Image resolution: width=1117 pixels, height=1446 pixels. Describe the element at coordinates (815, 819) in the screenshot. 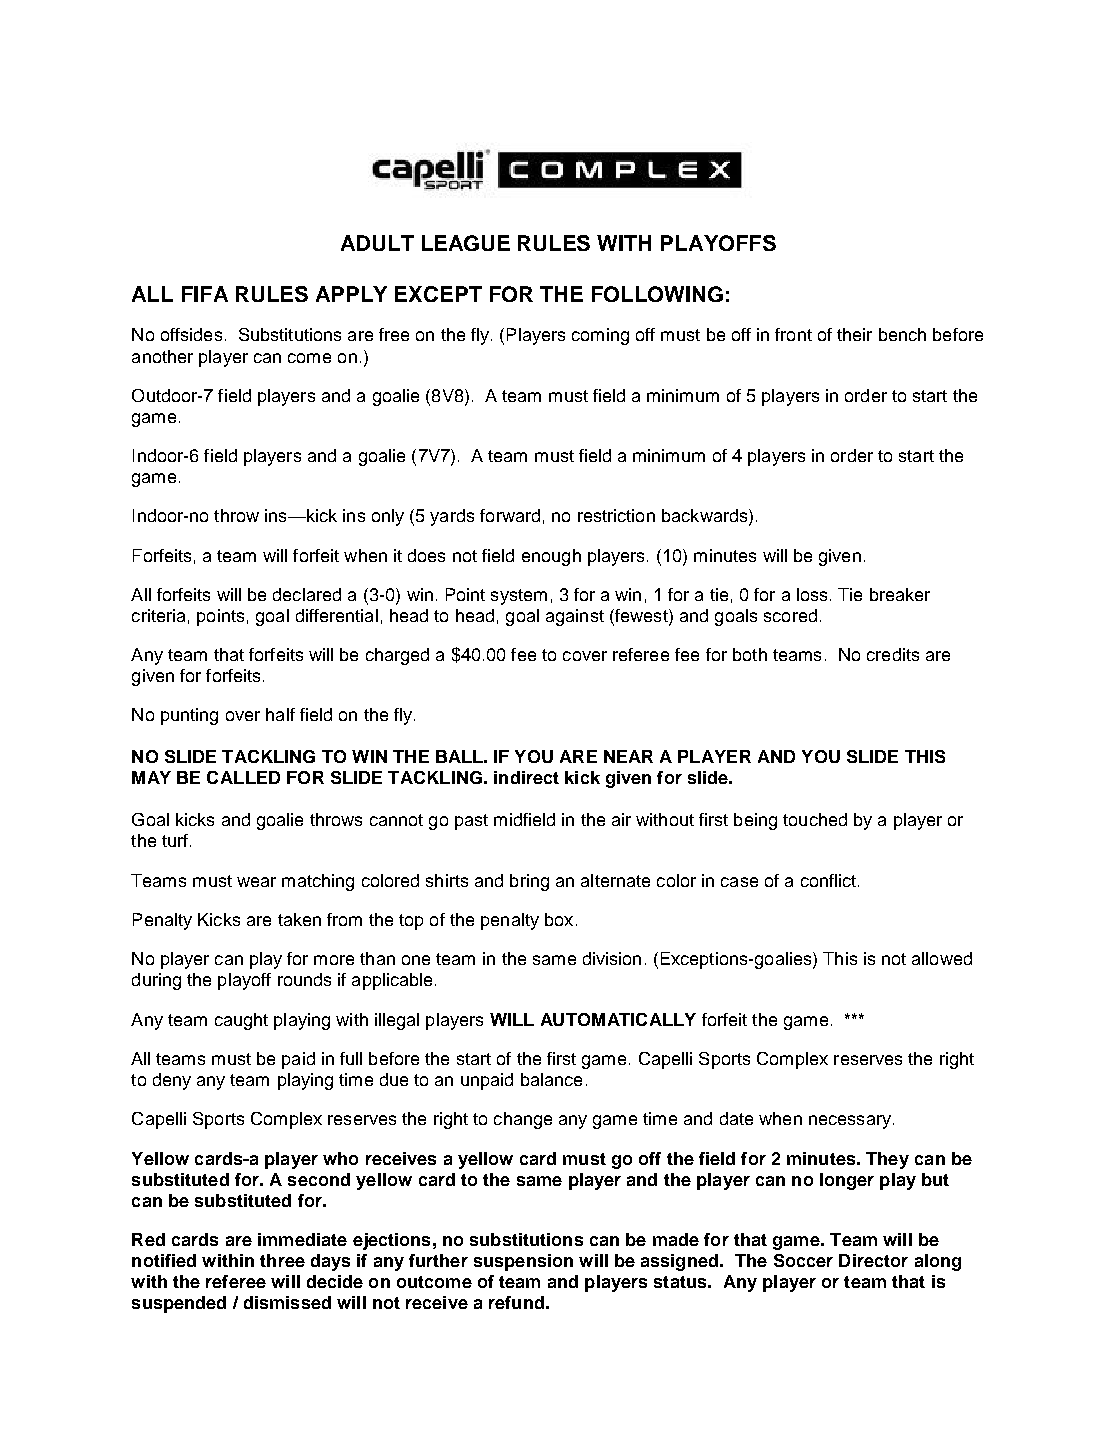

I see `touched` at that location.
